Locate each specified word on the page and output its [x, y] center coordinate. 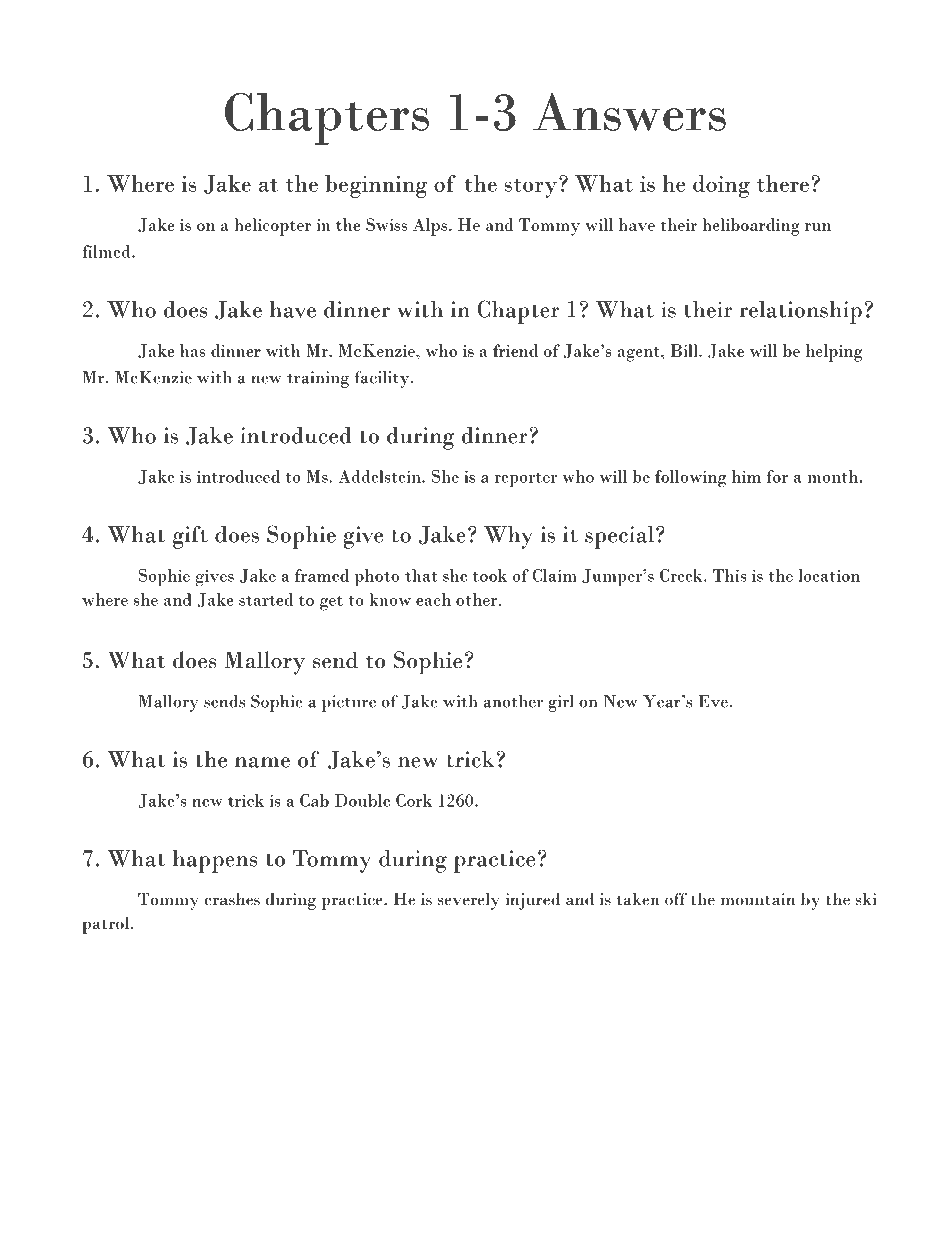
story [532, 187]
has [193, 350]
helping [834, 353]
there [782, 183]
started [266, 599]
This [729, 575]
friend [515, 350]
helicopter [272, 227]
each [433, 599]
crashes [232, 899]
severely [469, 901]
